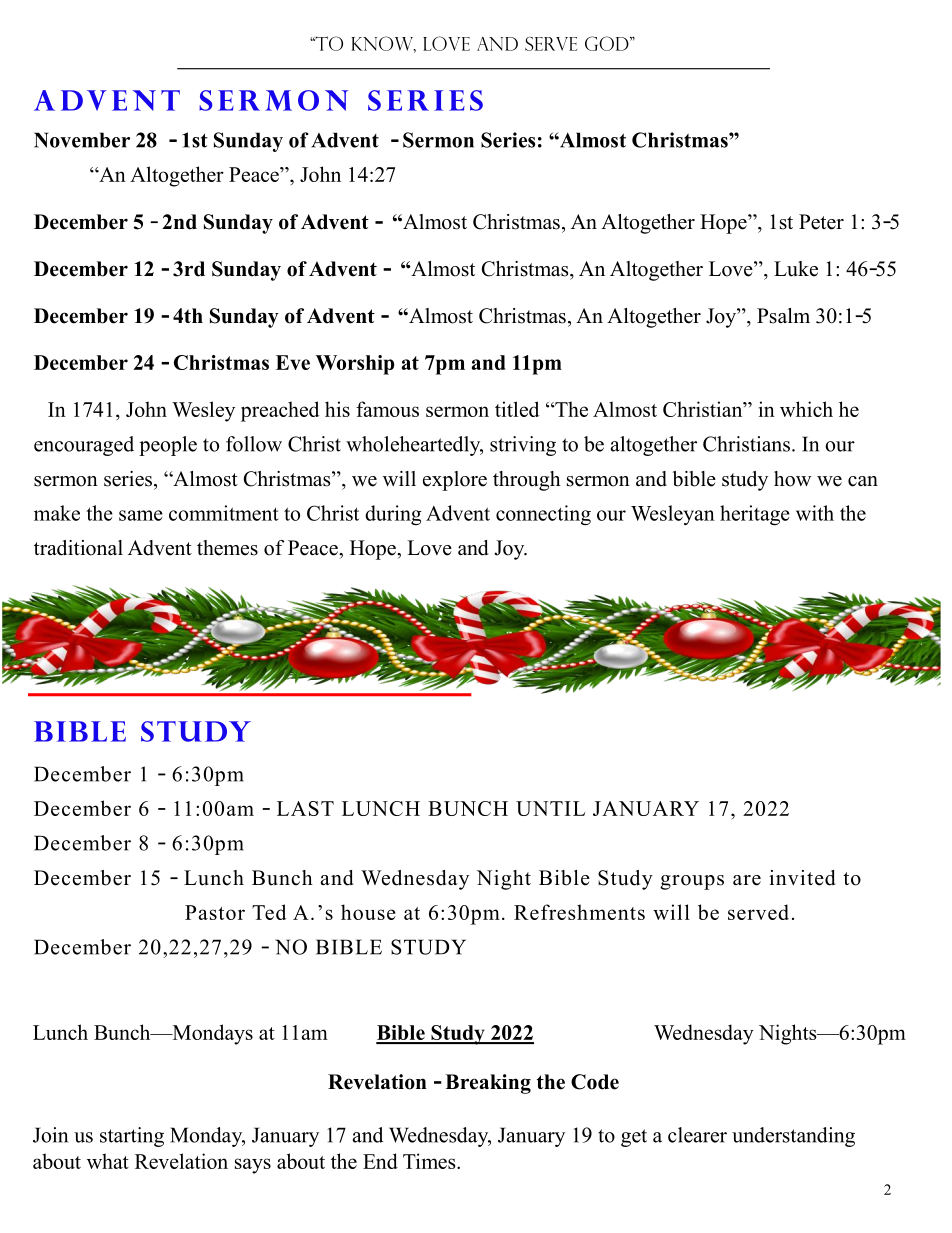 This page has width=952, height=1233. I want to click on house, so click(368, 912).
